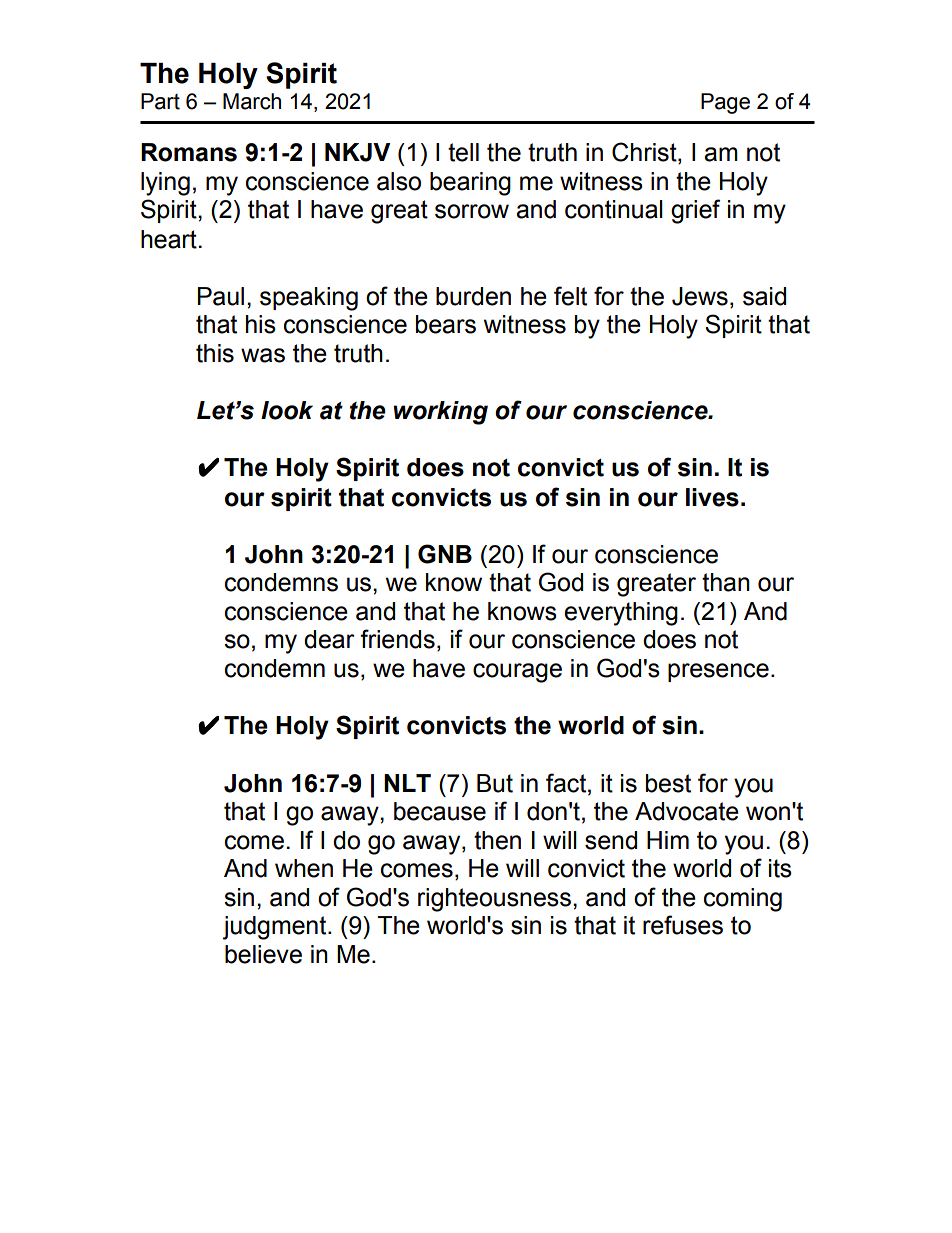 The height and width of the document is (1233, 952). What do you see at coordinates (712, 497) in the document?
I see `lives` at bounding box center [712, 497].
